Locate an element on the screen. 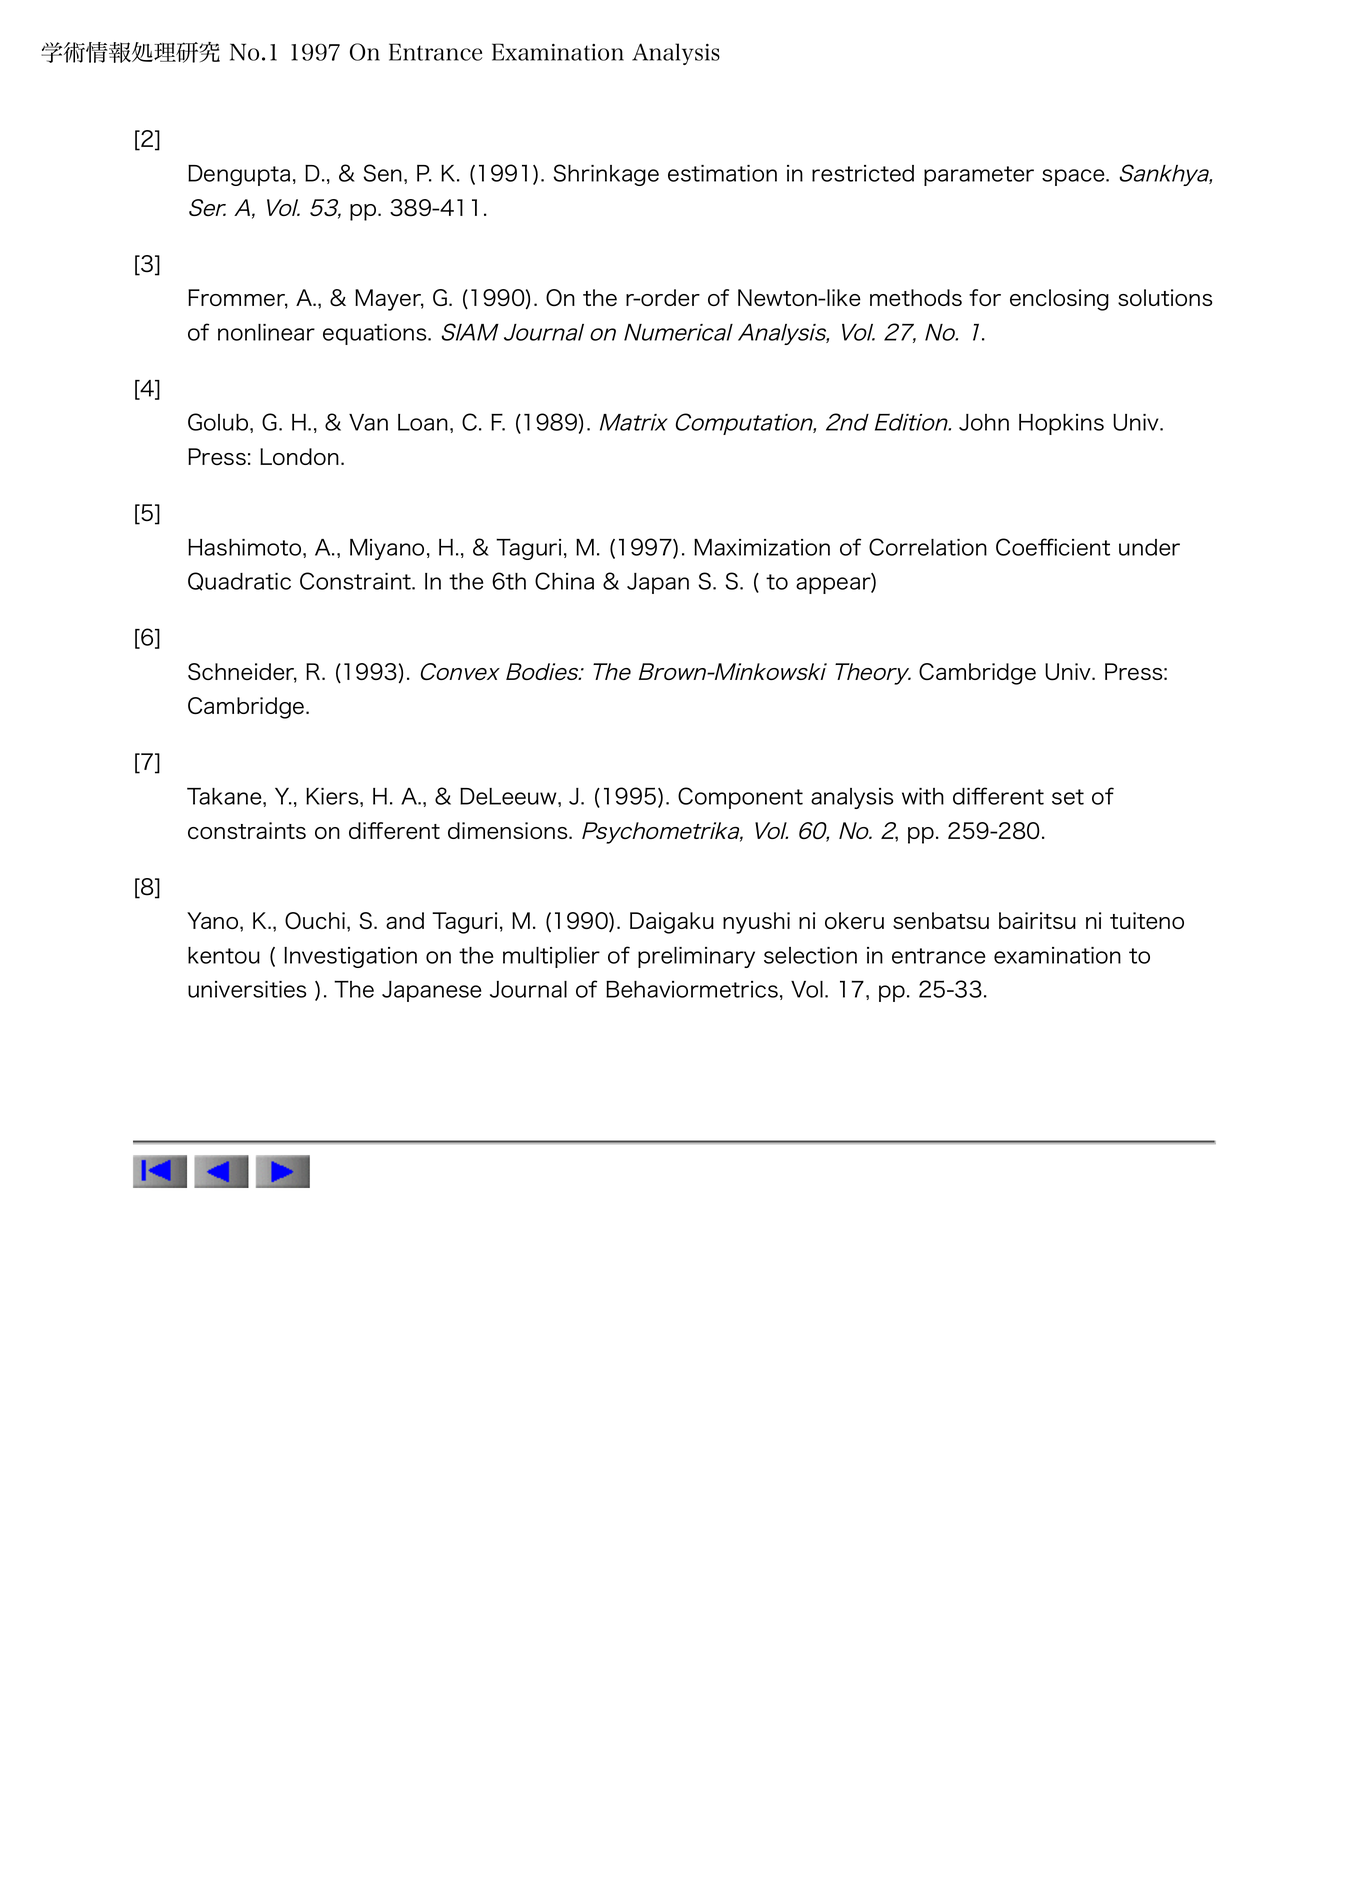  Mayer is located at coordinates (389, 300).
